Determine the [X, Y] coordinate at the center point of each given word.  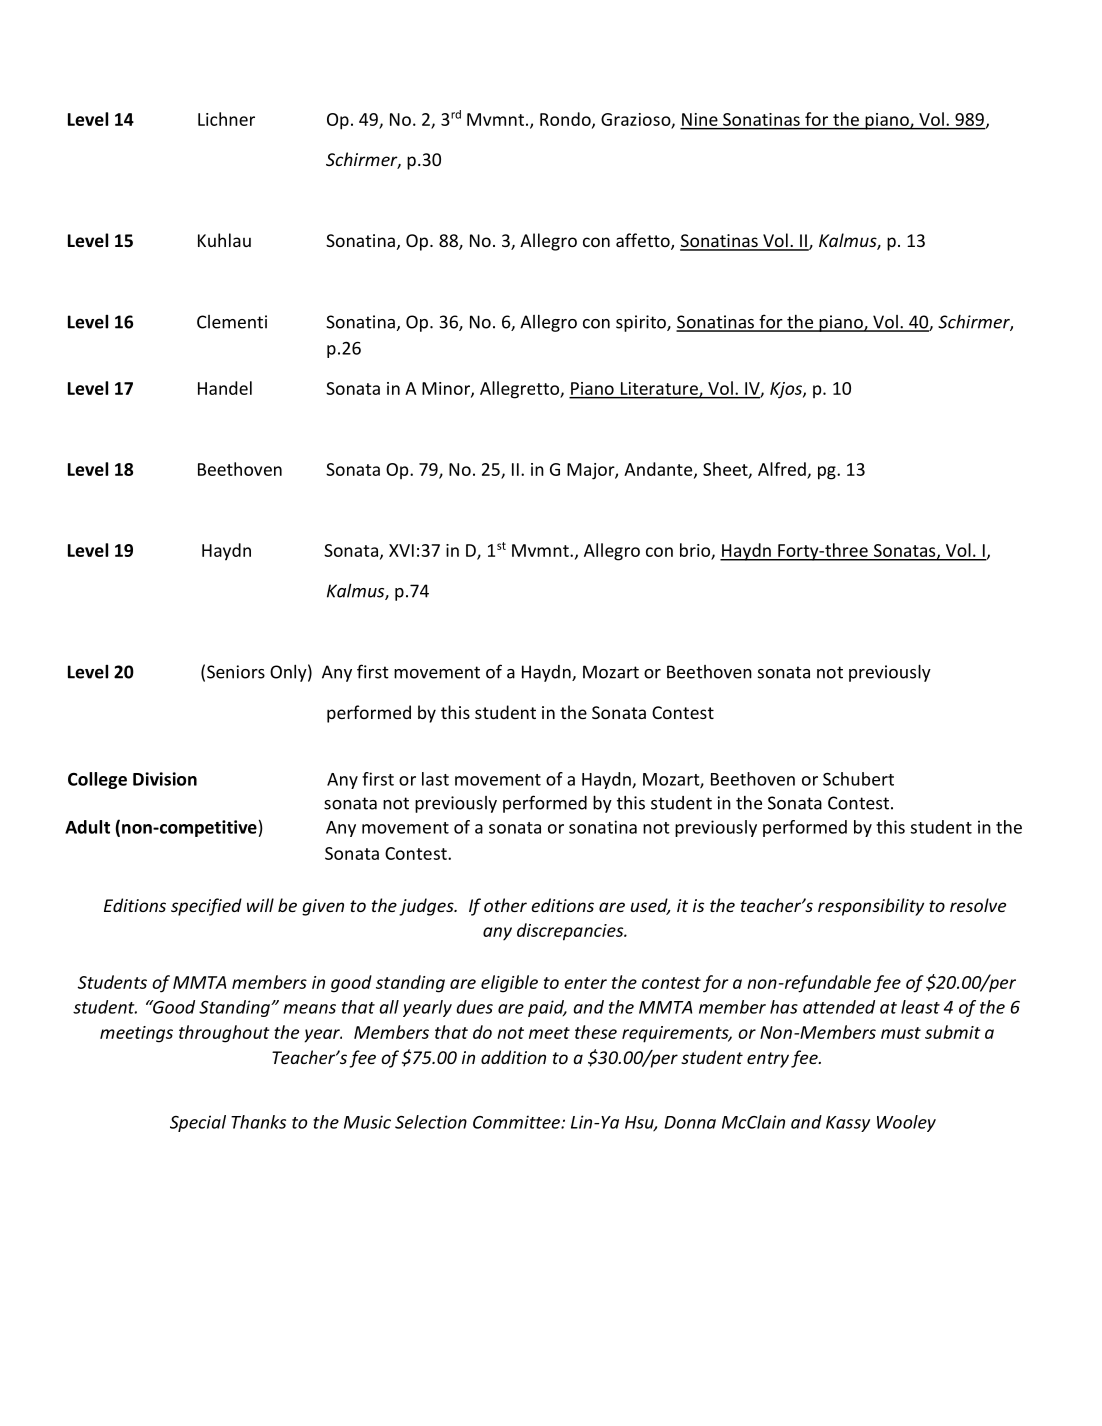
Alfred [782, 469]
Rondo [566, 120]
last [435, 779]
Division [165, 779]
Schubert [858, 779]
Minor [447, 389]
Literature [660, 389]
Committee [517, 1122]
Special [198, 1123]
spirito [642, 323]
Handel [225, 388]
